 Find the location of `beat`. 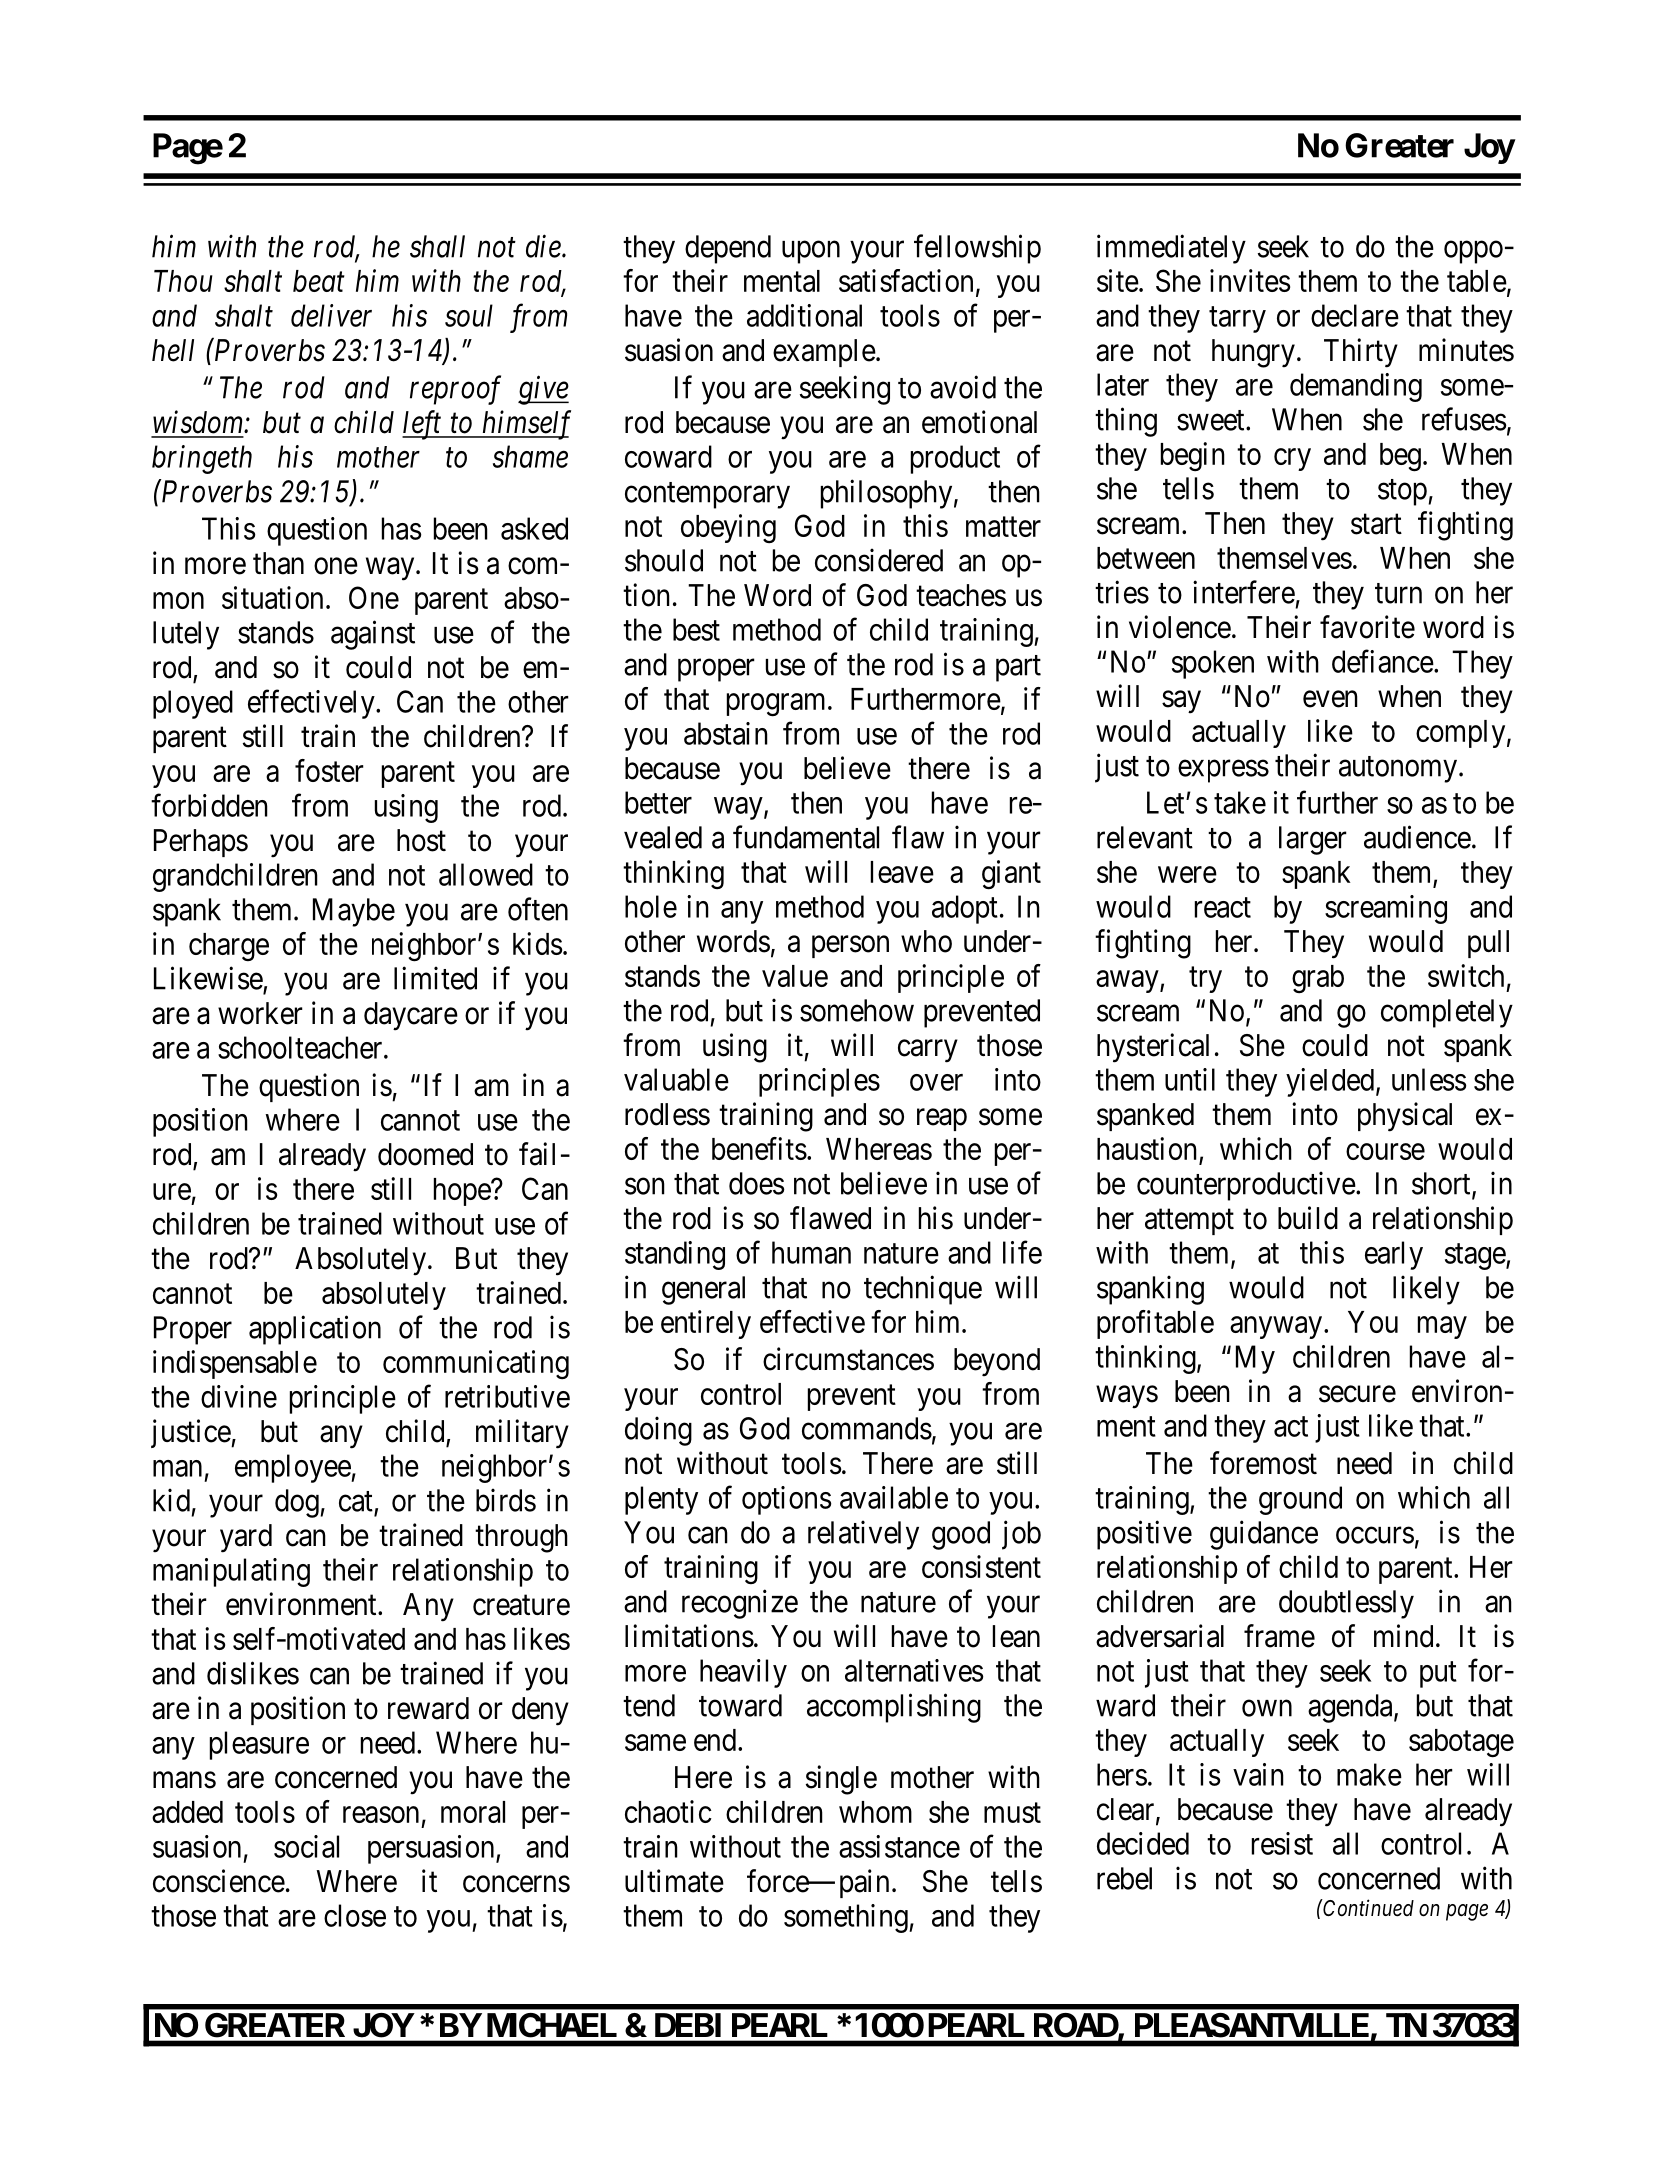

beat is located at coordinates (319, 281).
